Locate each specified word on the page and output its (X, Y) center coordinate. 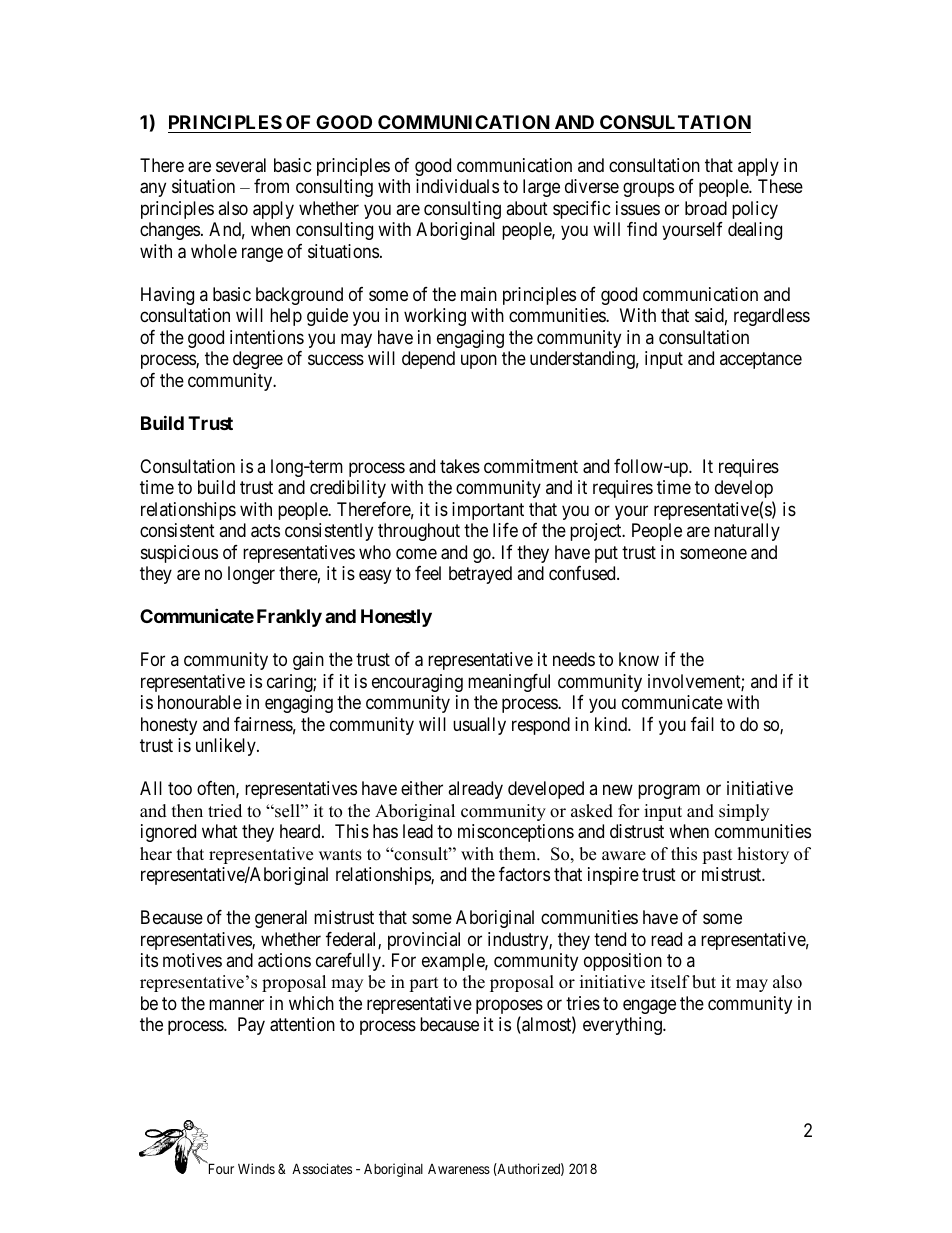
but (704, 982)
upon (479, 362)
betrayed (480, 575)
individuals (457, 186)
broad (706, 208)
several (241, 165)
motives (192, 960)
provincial (424, 941)
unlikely (227, 747)
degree (258, 360)
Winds (256, 1168)
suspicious (179, 554)
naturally (747, 532)
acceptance (761, 361)
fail (702, 724)
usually (479, 726)
